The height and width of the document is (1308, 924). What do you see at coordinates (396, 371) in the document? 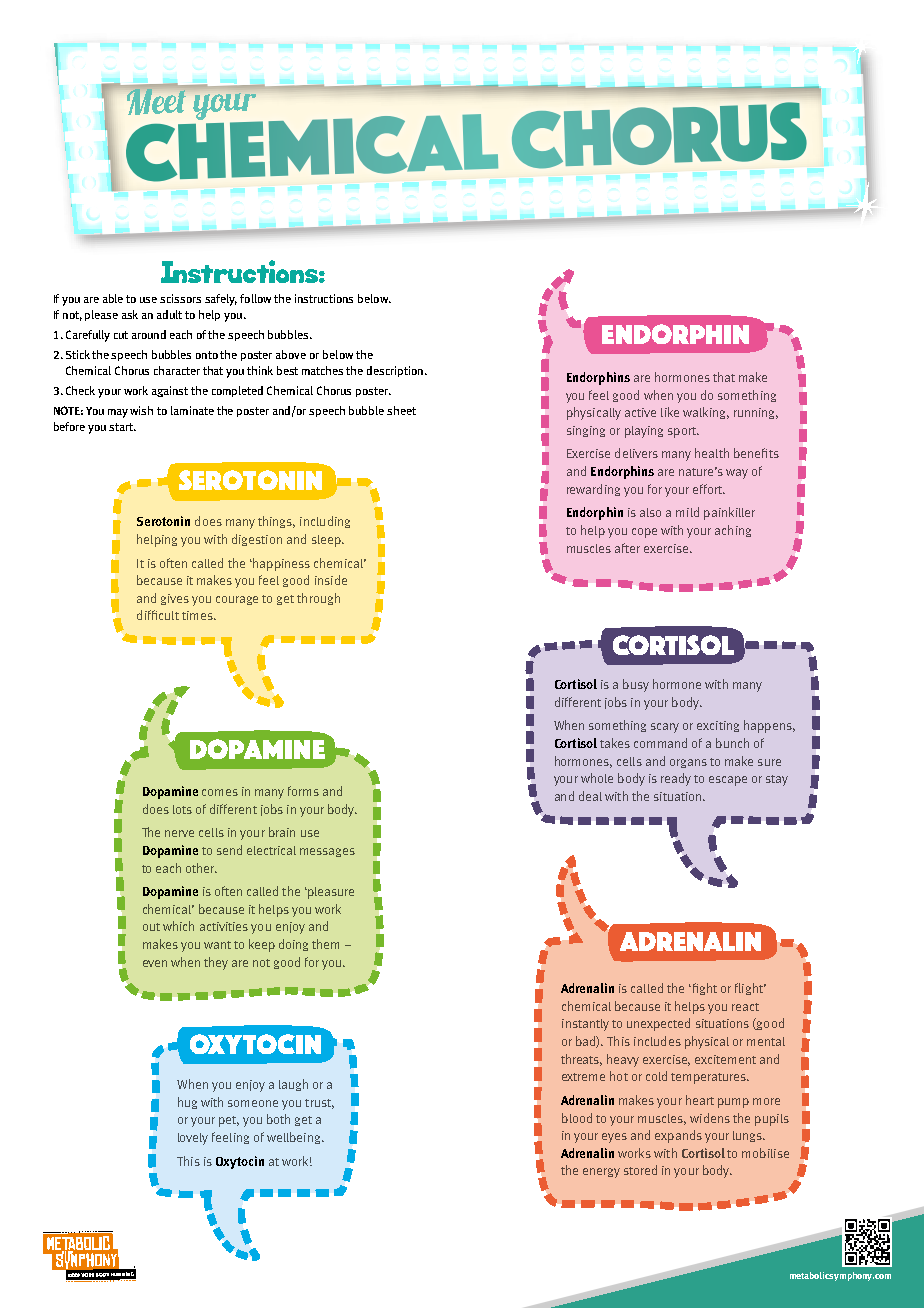
I see `description` at bounding box center [396, 371].
